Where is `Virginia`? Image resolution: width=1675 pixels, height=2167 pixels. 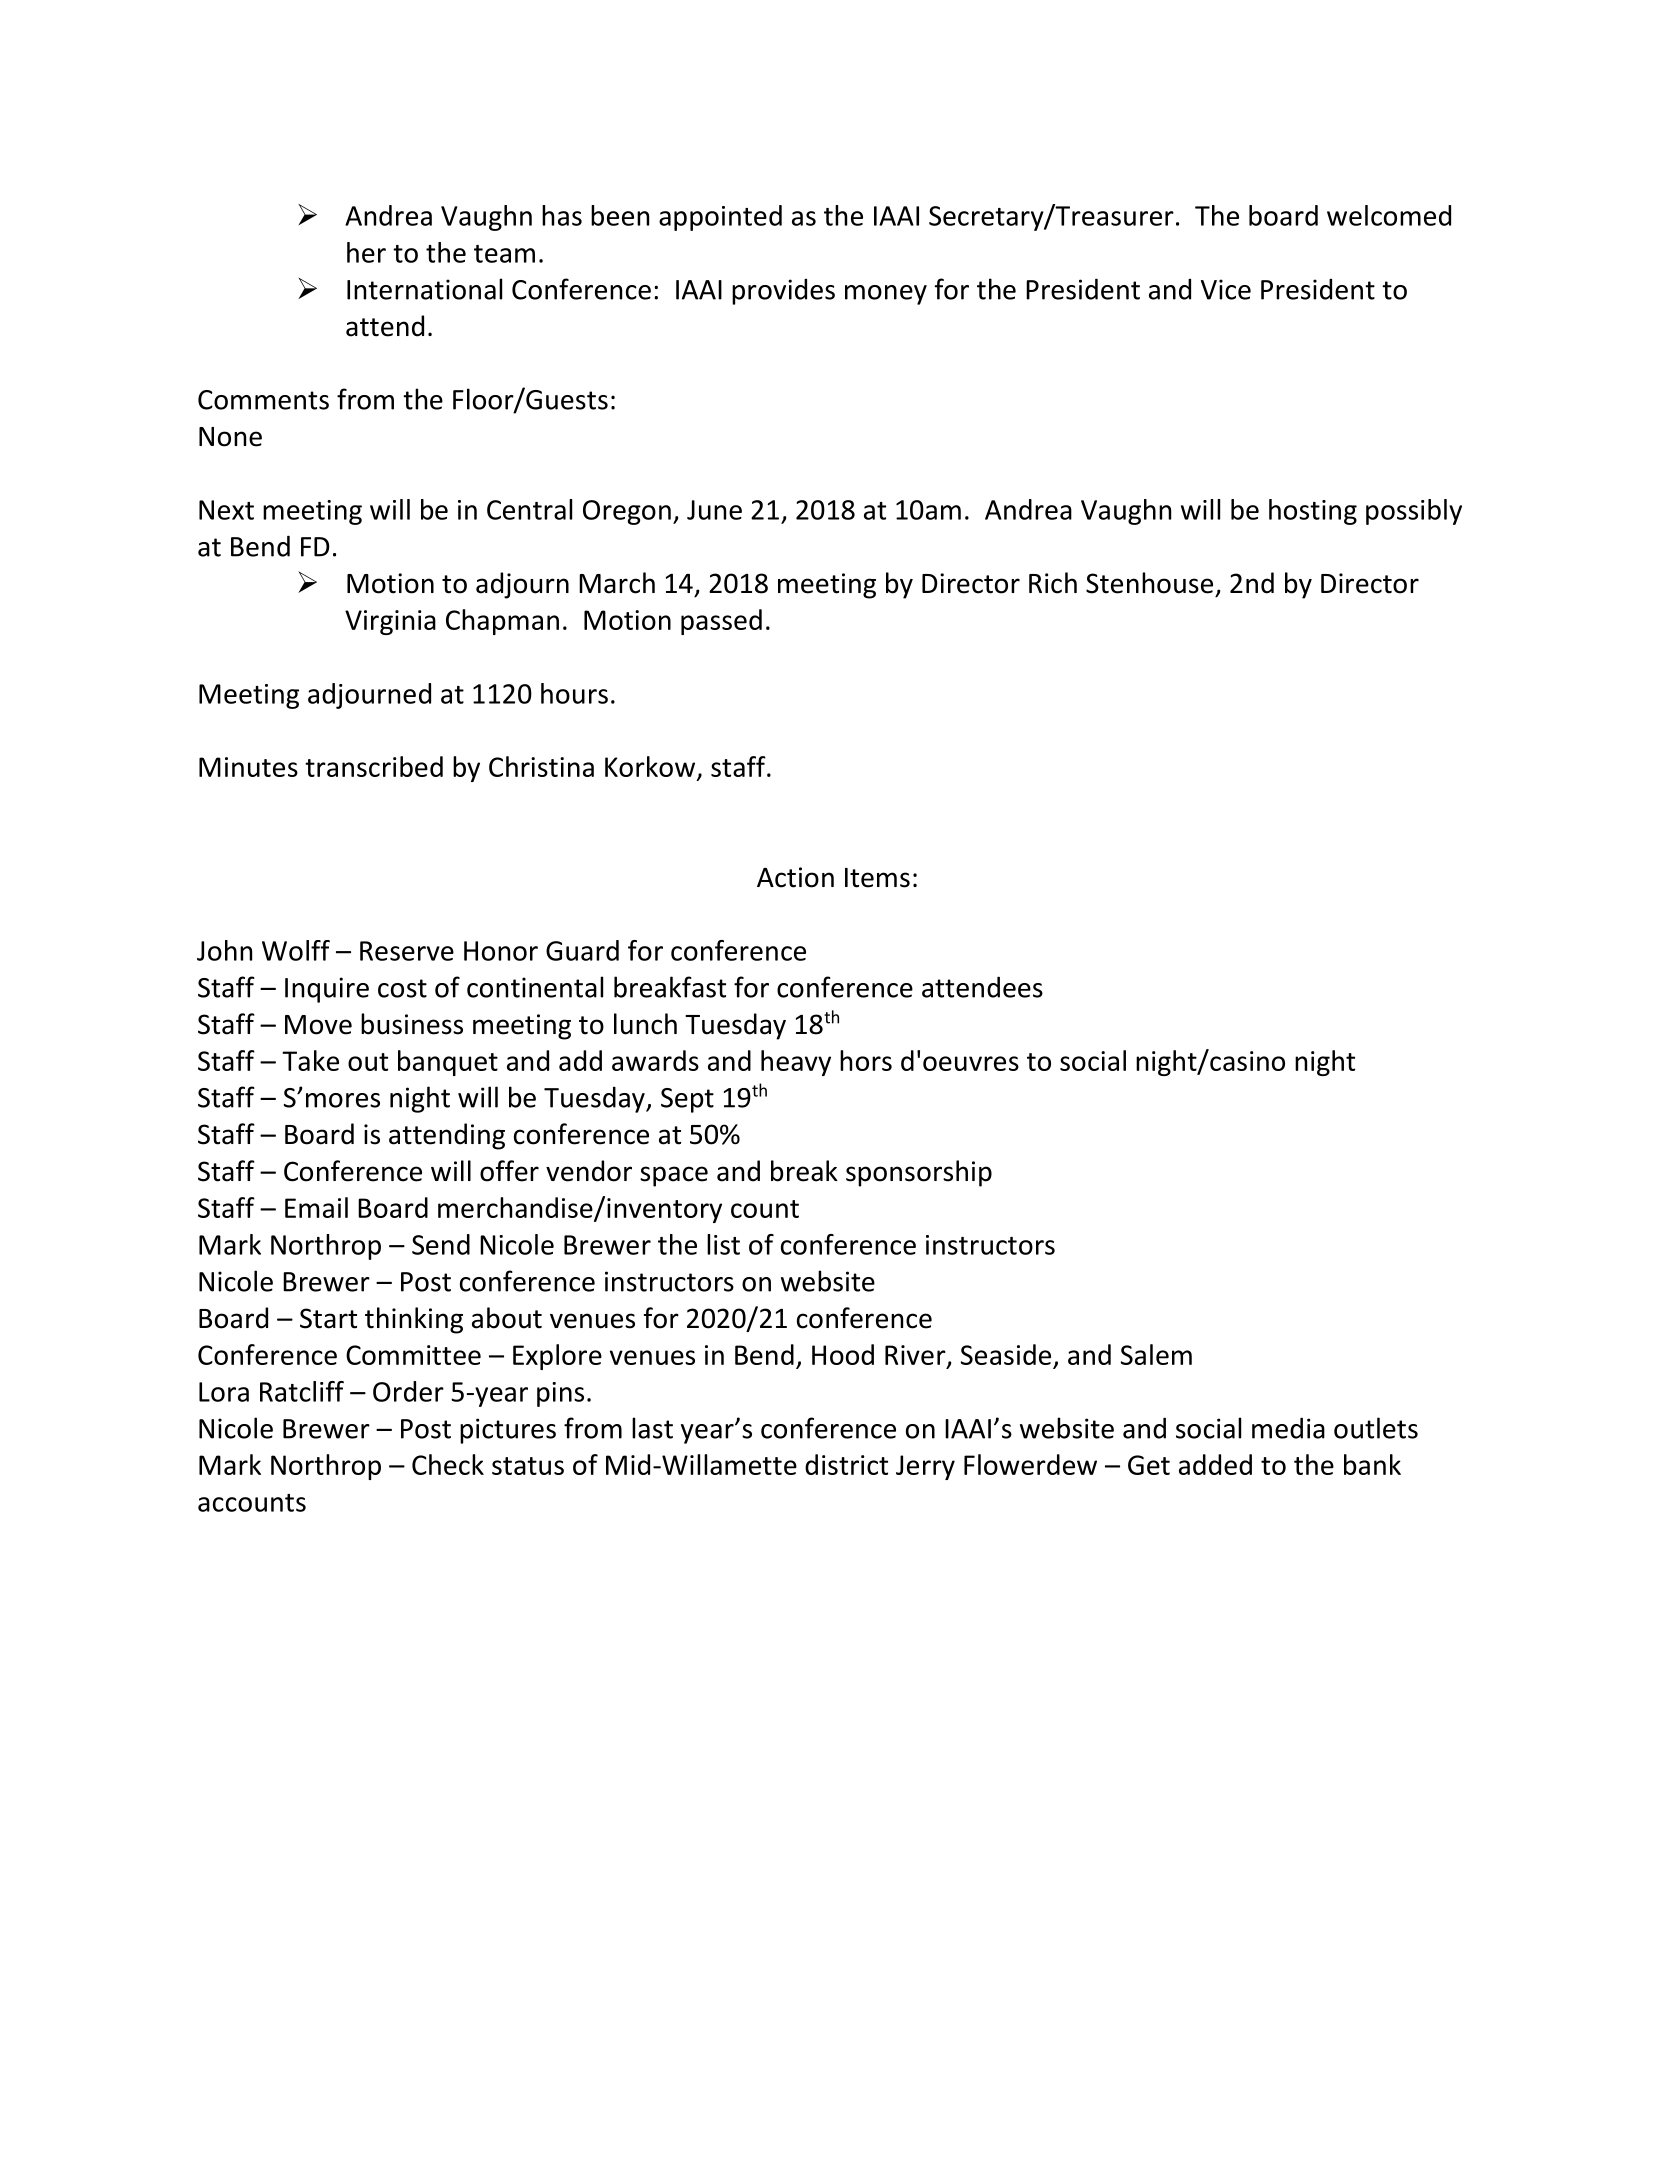
Virginia is located at coordinates (390, 622).
